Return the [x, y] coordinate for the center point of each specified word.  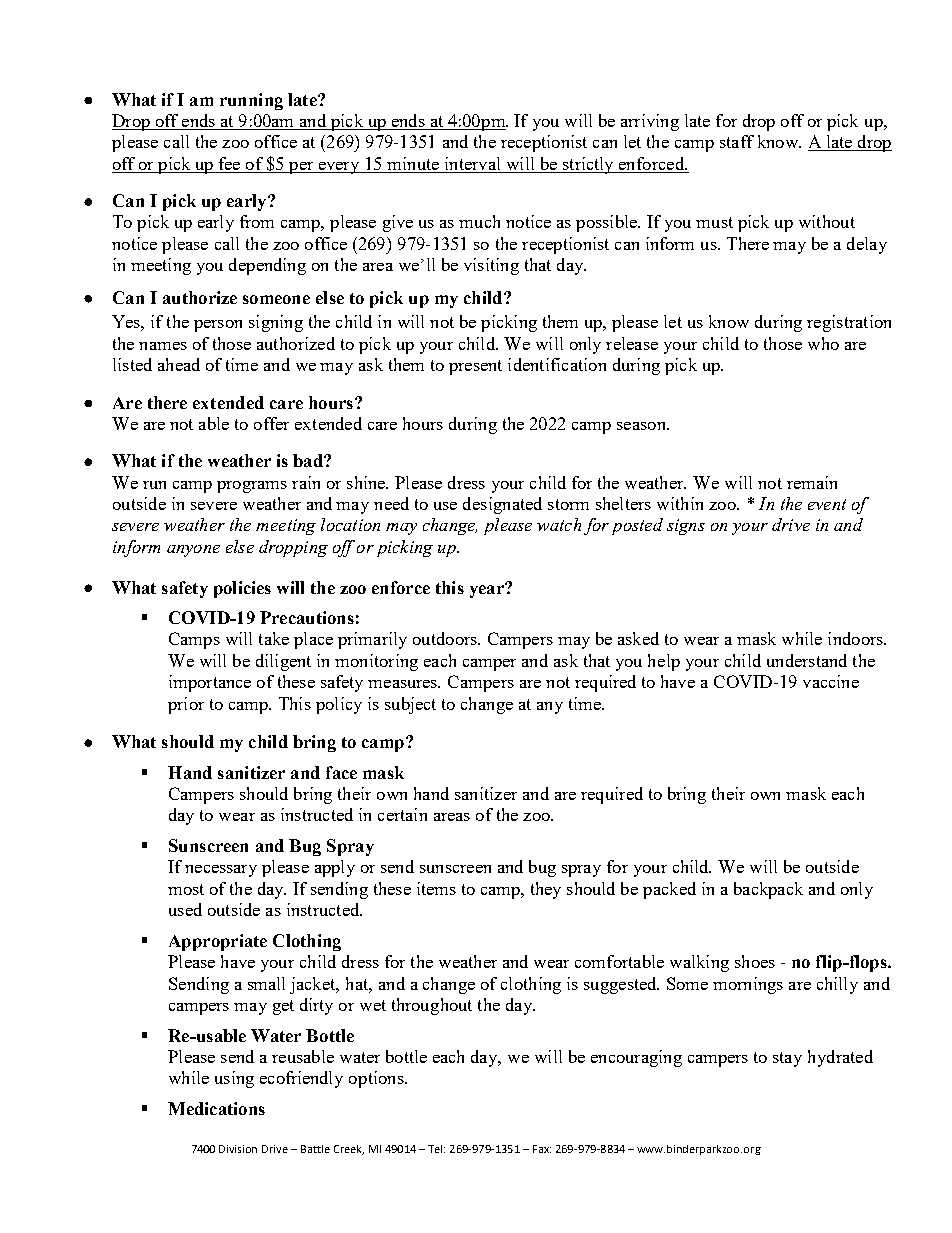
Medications [216, 1108]
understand [807, 660]
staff [737, 141]
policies [242, 589]
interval [472, 165]
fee [230, 165]
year [488, 590]
